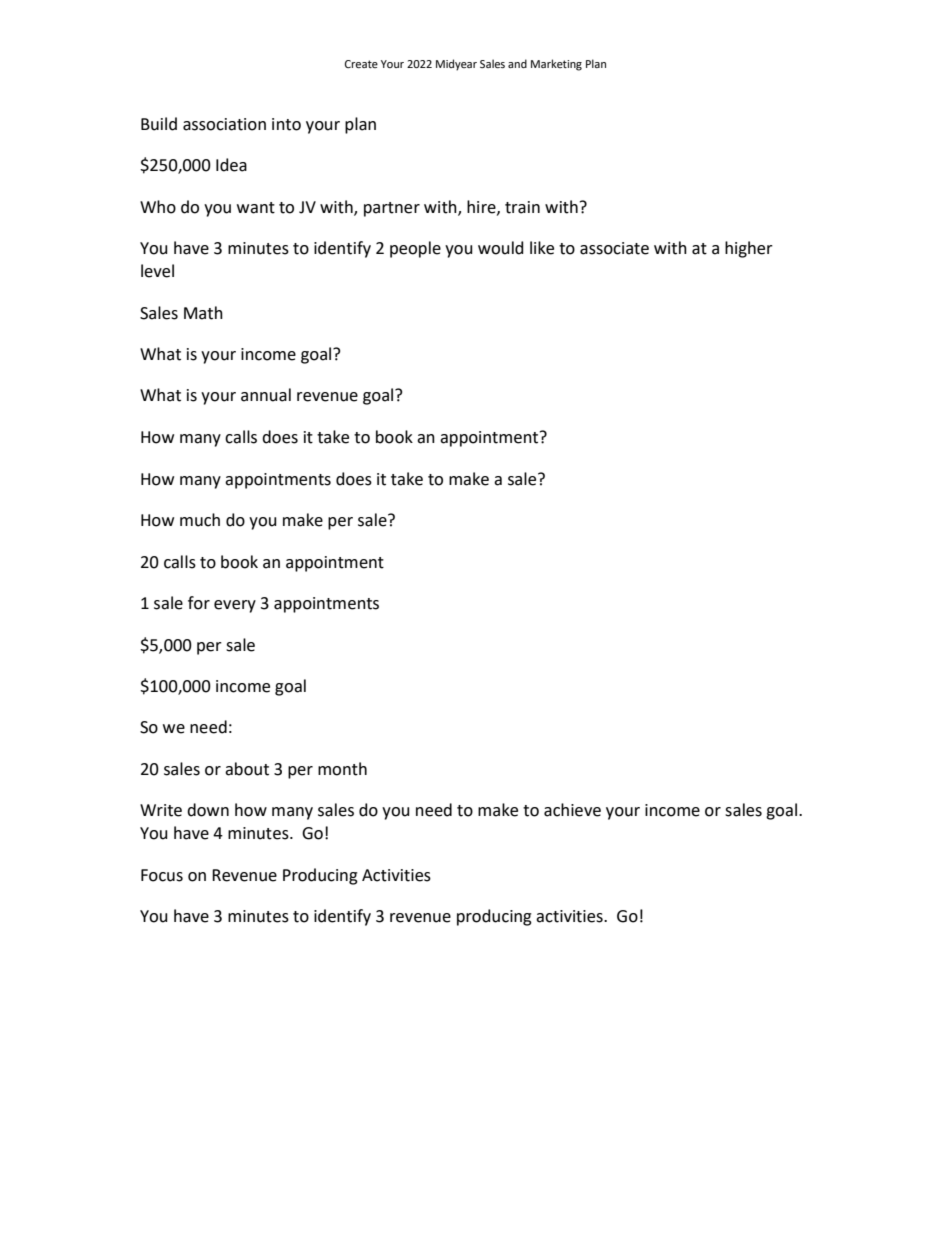  What do you see at coordinates (572, 810) in the document?
I see `achieve` at bounding box center [572, 810].
